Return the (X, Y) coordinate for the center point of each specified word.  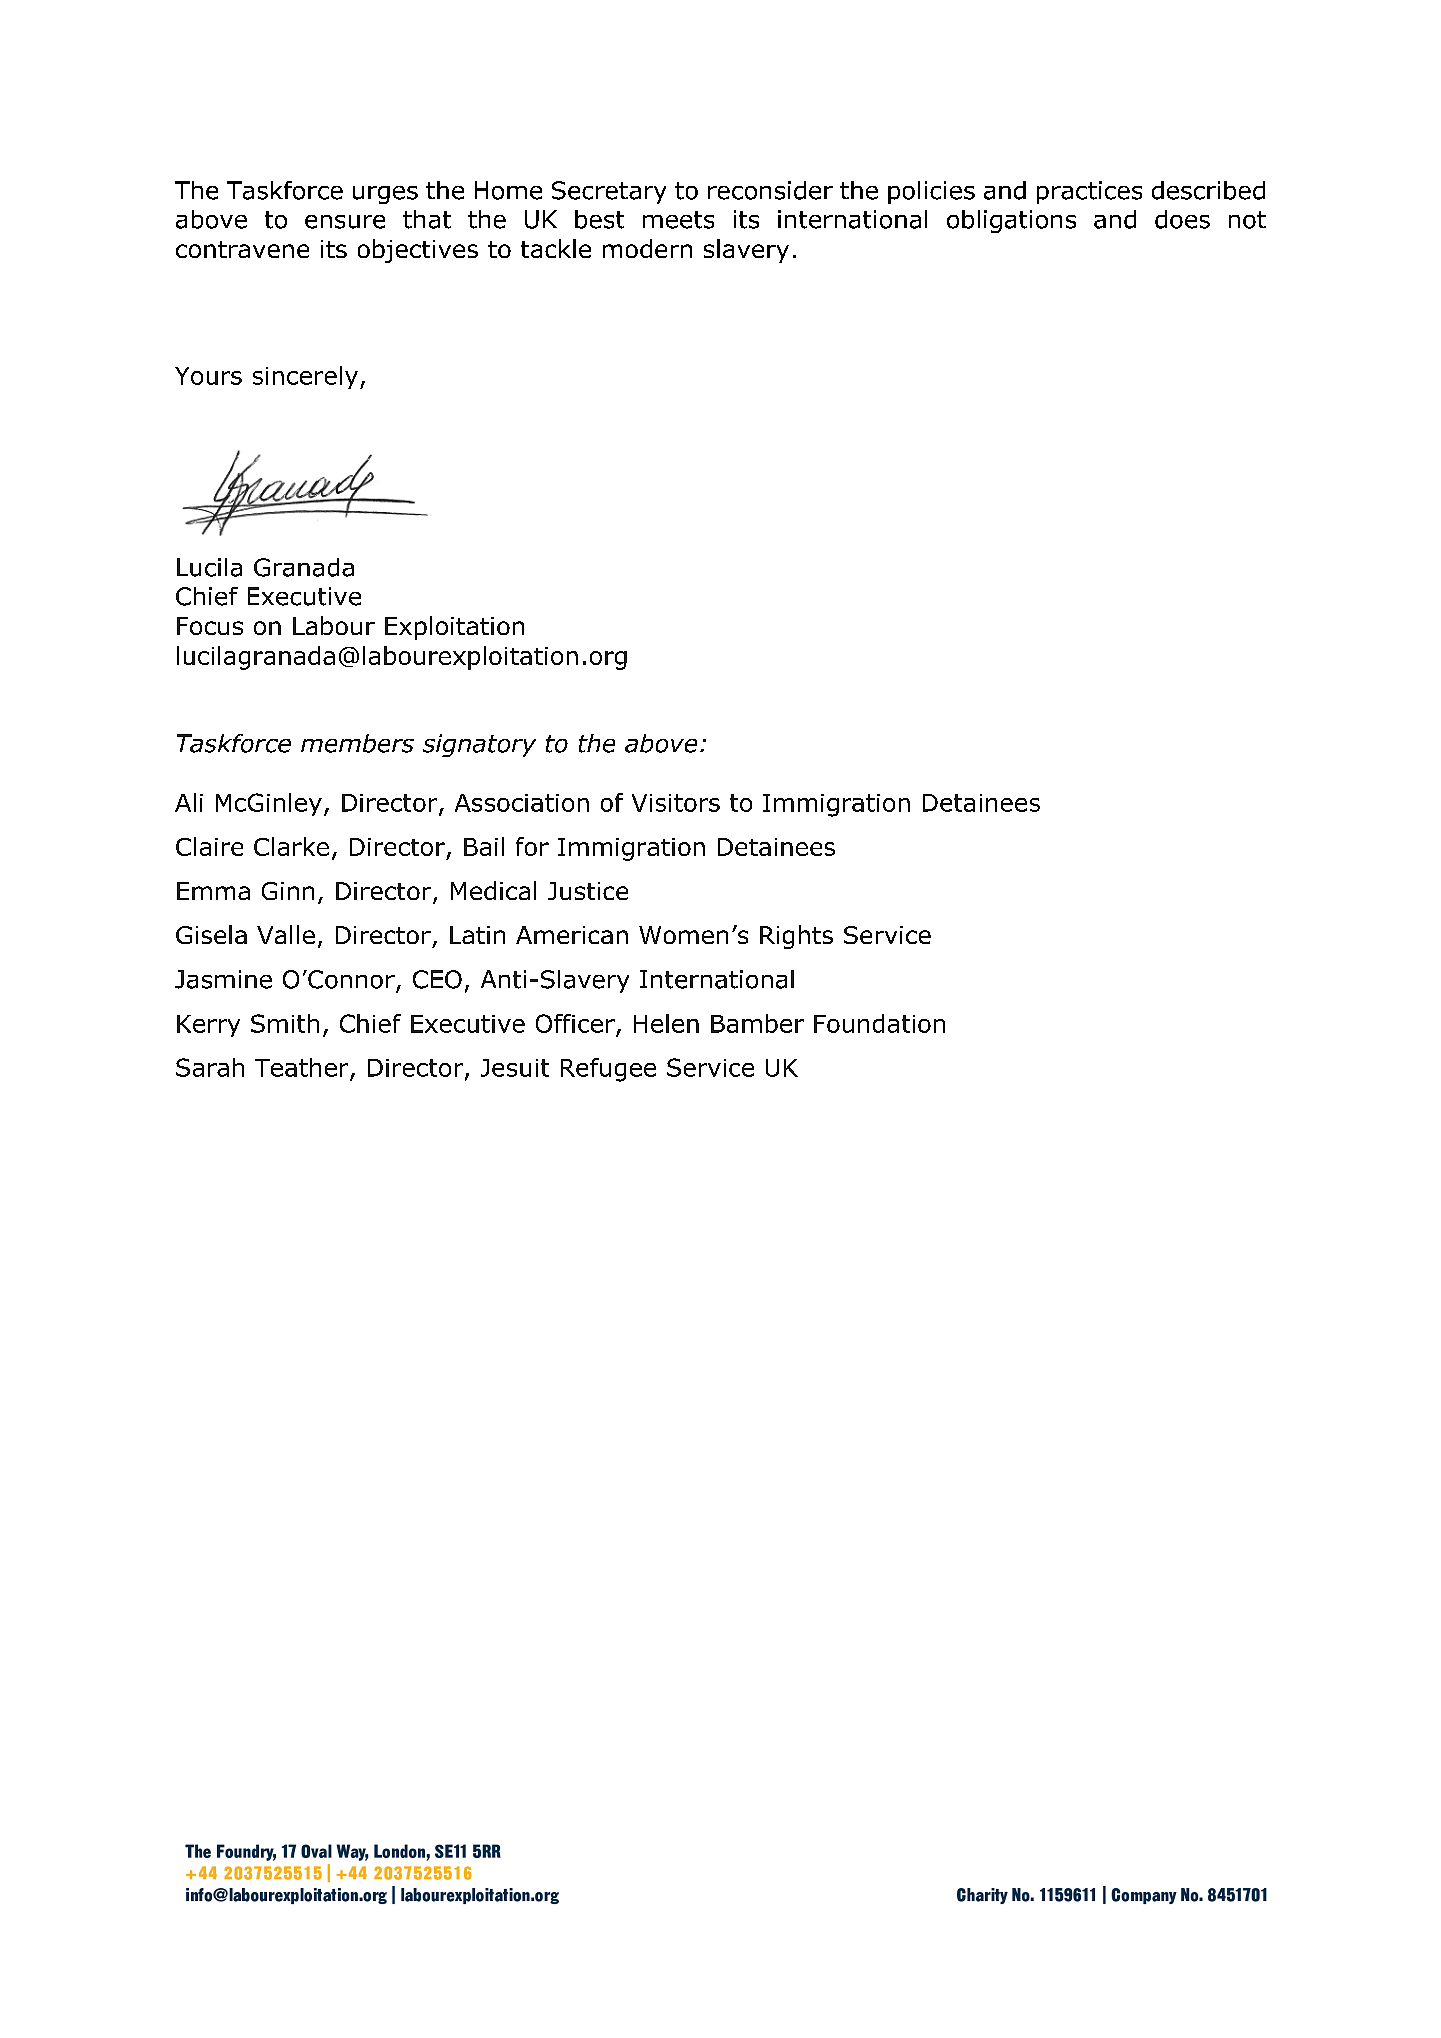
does (1182, 219)
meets (678, 220)
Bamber (757, 1023)
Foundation (879, 1023)
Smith (285, 1023)
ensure (345, 222)
